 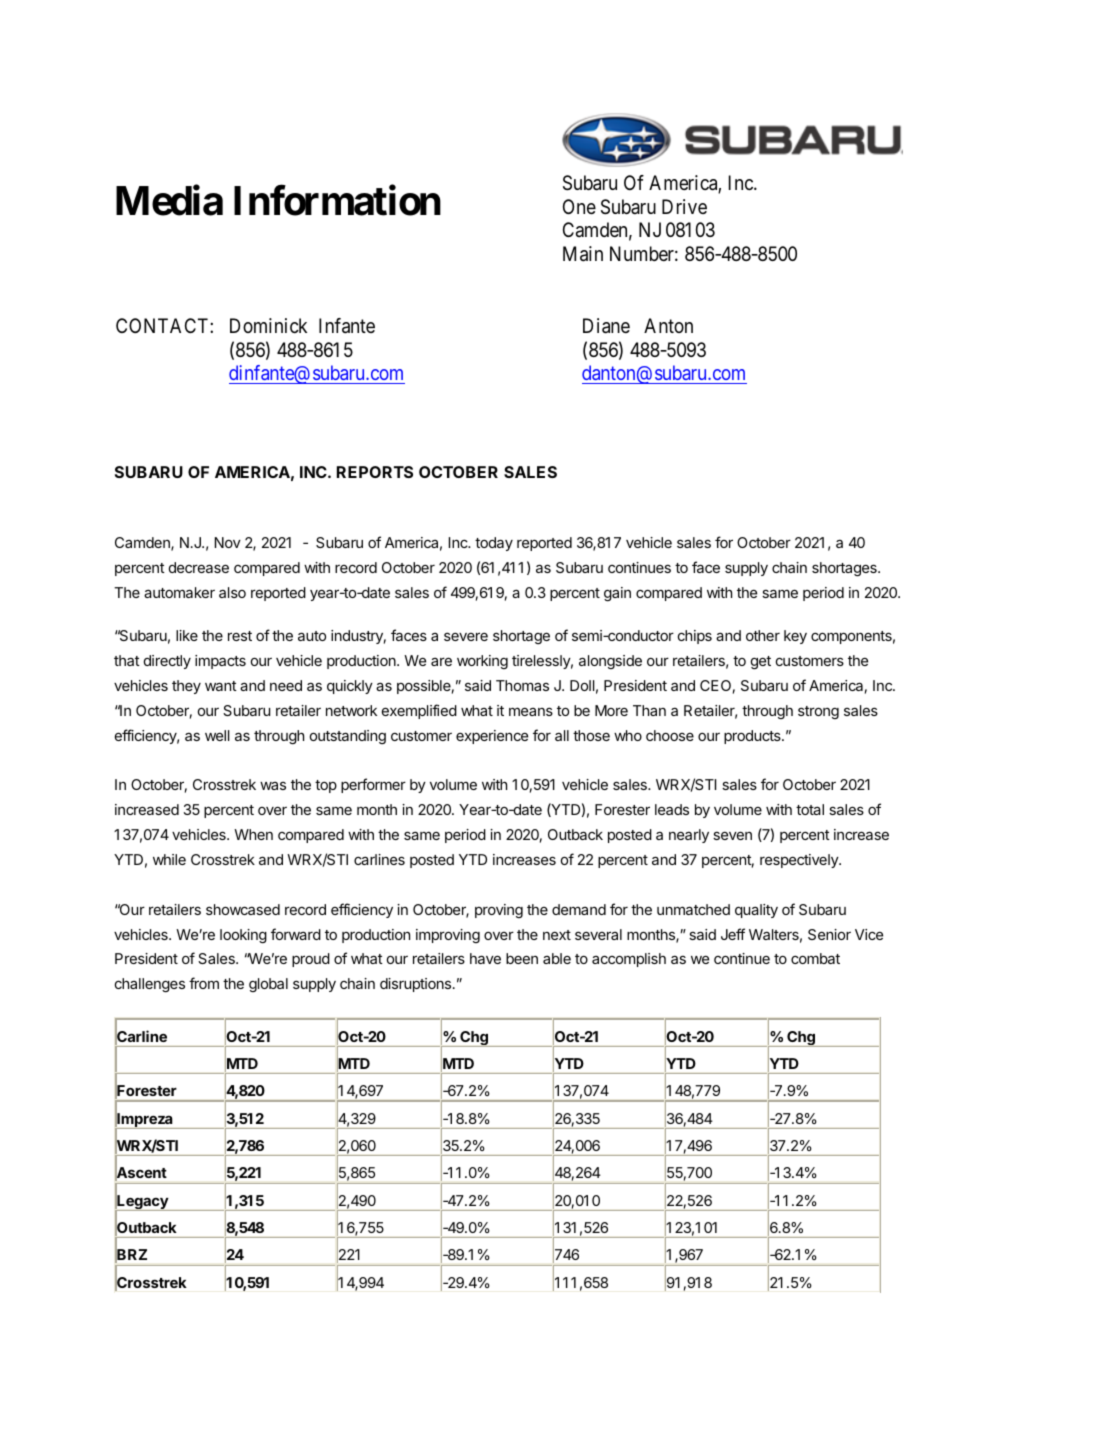 What do you see at coordinates (583, 254) in the page?
I see `Main` at bounding box center [583, 254].
